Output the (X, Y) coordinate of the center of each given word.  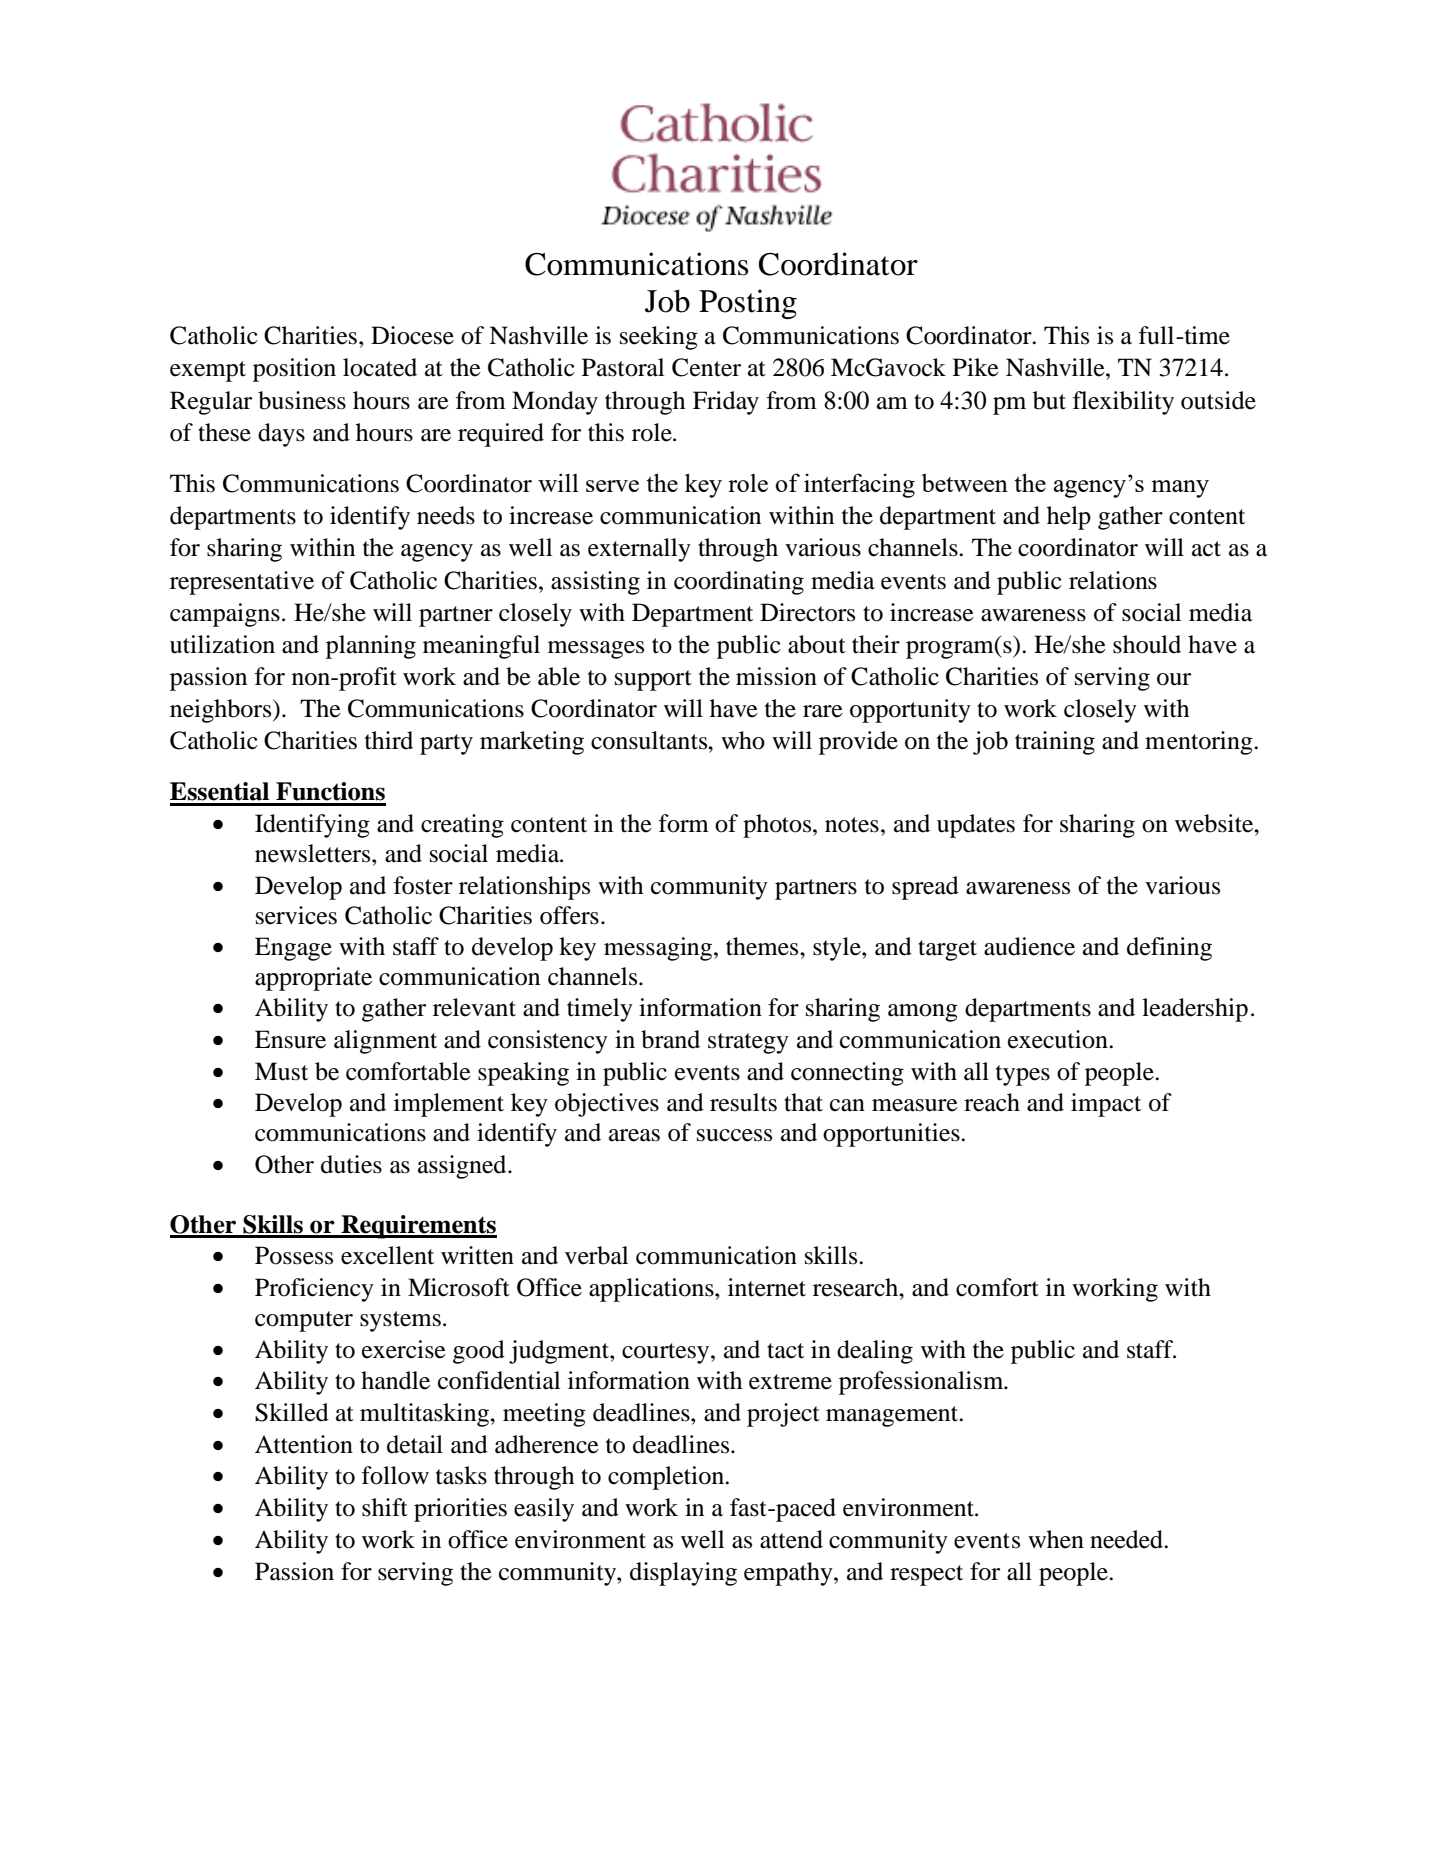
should (1147, 644)
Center (706, 367)
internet (767, 1287)
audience (1029, 946)
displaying (683, 1574)
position (294, 370)
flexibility (1123, 403)
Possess (294, 1255)
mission (776, 676)
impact (1106, 1105)
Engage (293, 949)
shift (385, 1507)
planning (371, 647)
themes (763, 946)
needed (1127, 1539)
